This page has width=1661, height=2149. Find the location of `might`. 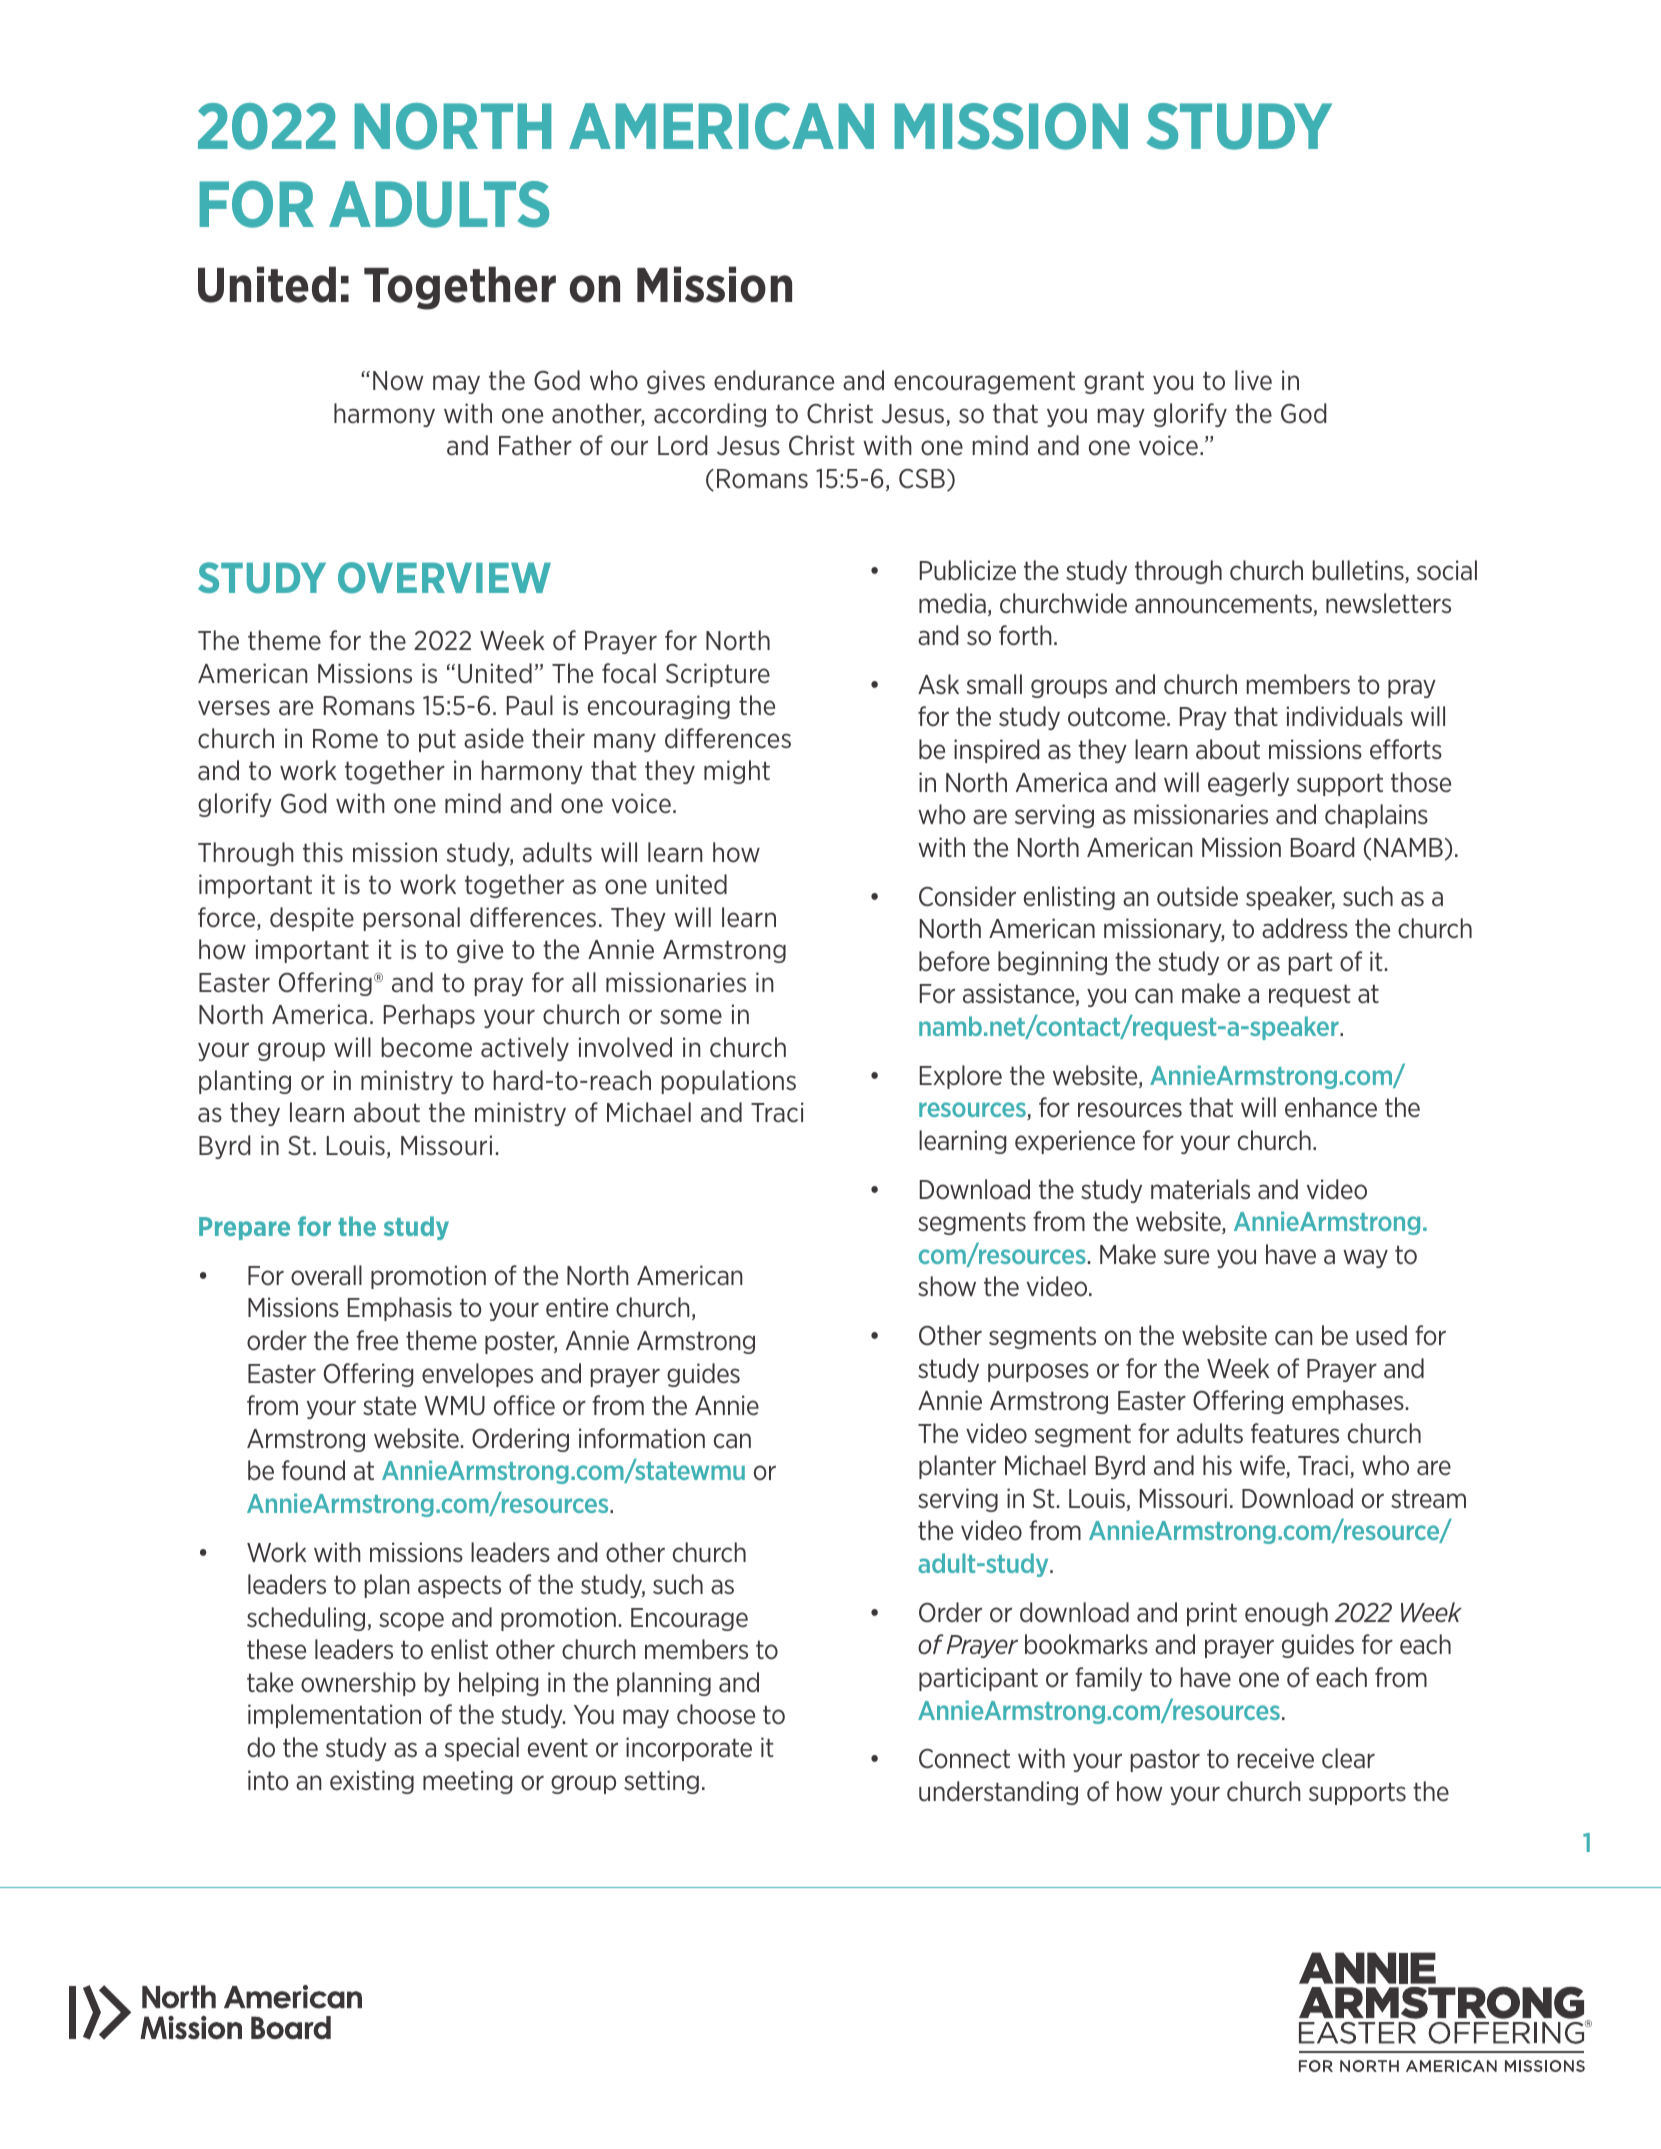

might is located at coordinates (737, 772).
